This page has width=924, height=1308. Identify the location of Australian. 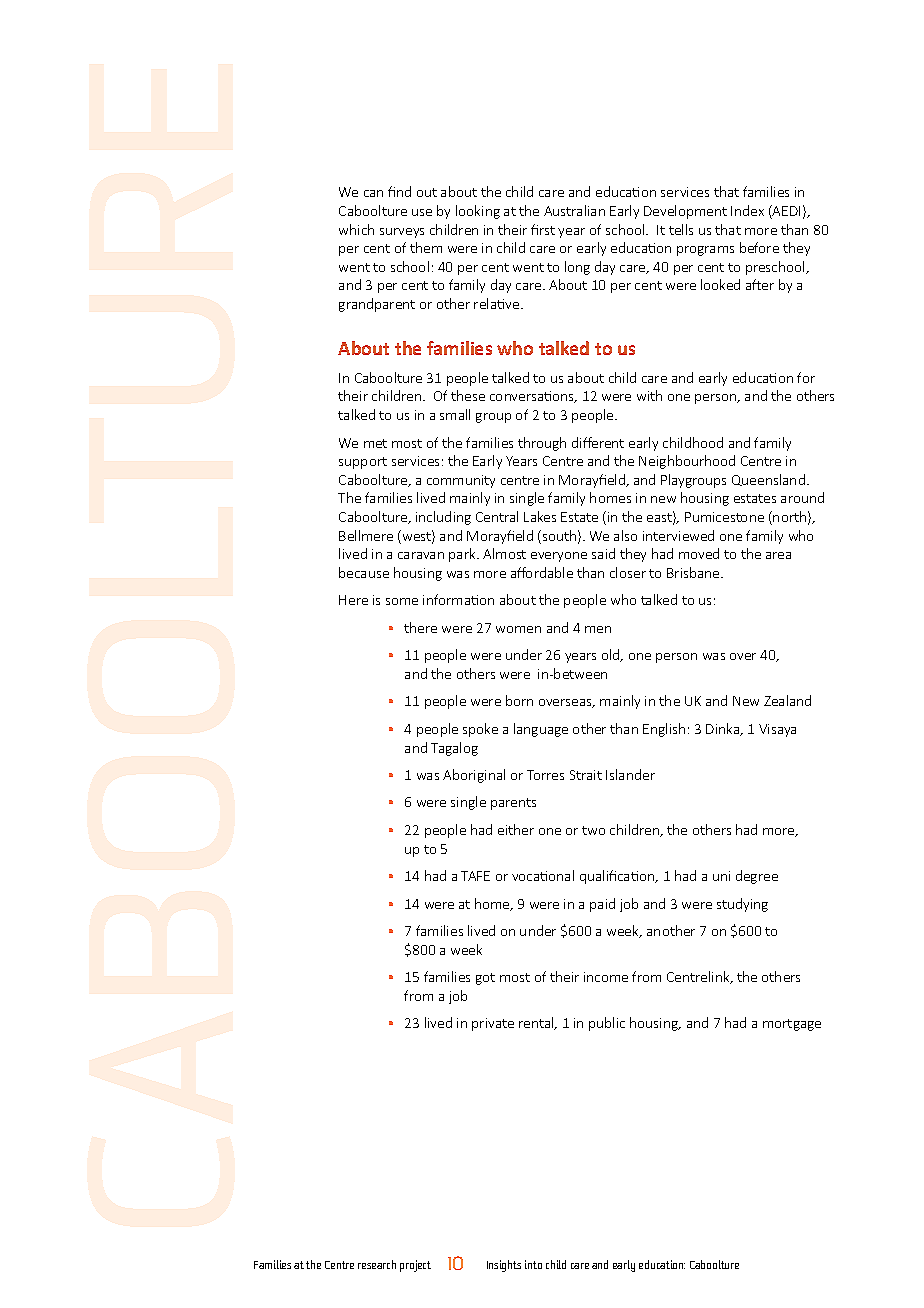
(574, 210).
